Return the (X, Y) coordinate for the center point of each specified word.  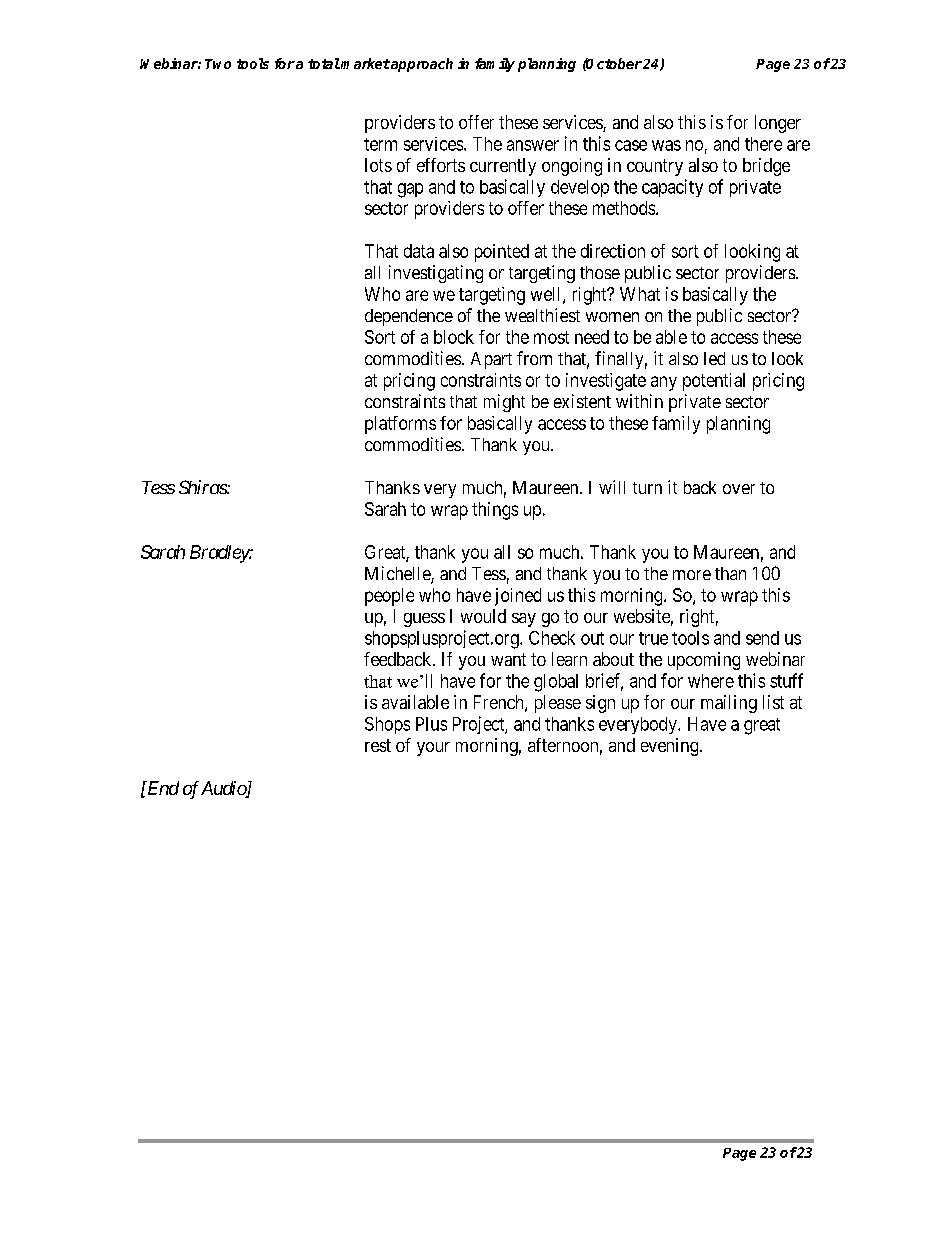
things (495, 511)
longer (778, 124)
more (692, 575)
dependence (409, 317)
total (324, 63)
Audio (224, 789)
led (714, 358)
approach (421, 65)
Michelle (398, 574)
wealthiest (542, 315)
